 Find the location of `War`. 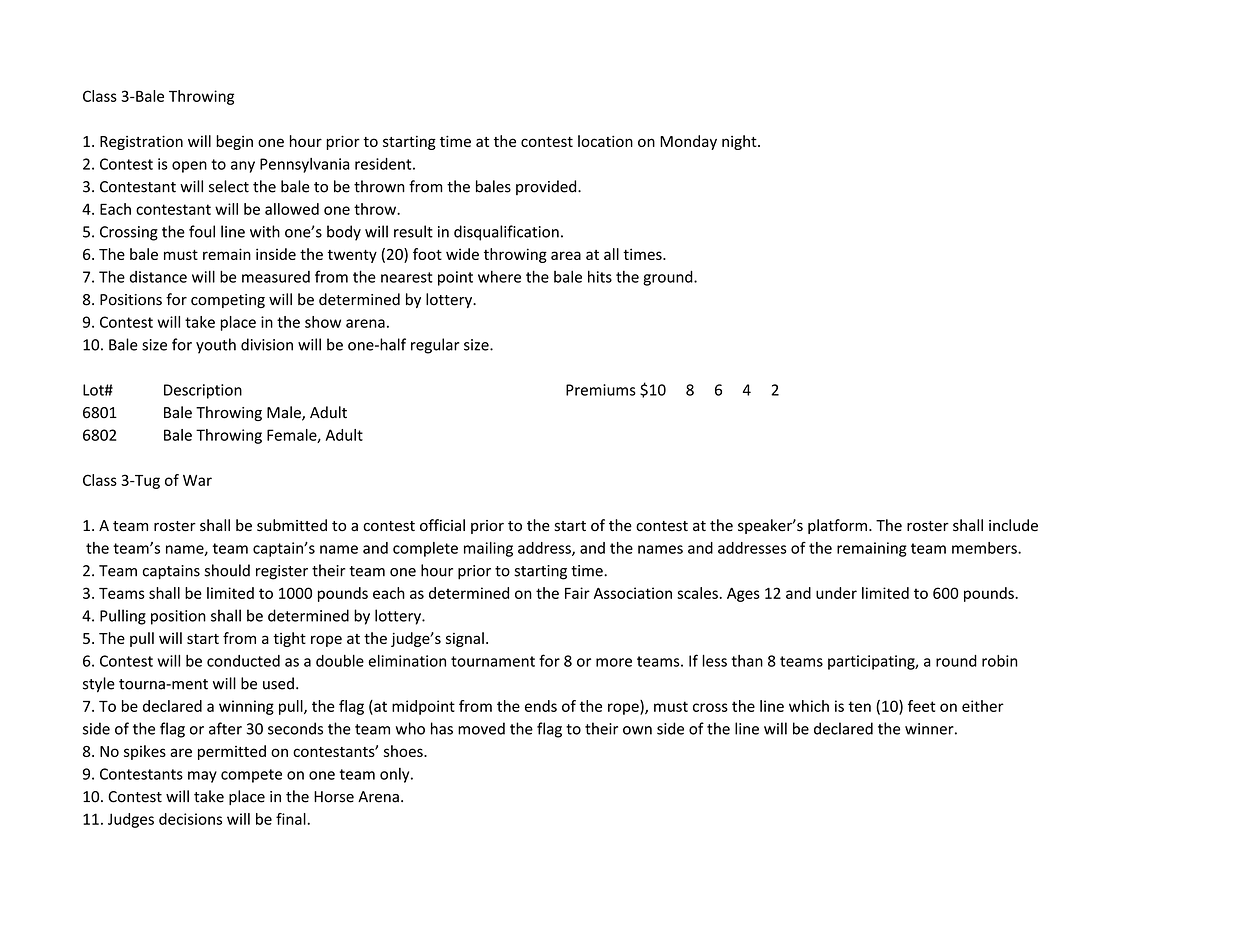

War is located at coordinates (197, 480).
